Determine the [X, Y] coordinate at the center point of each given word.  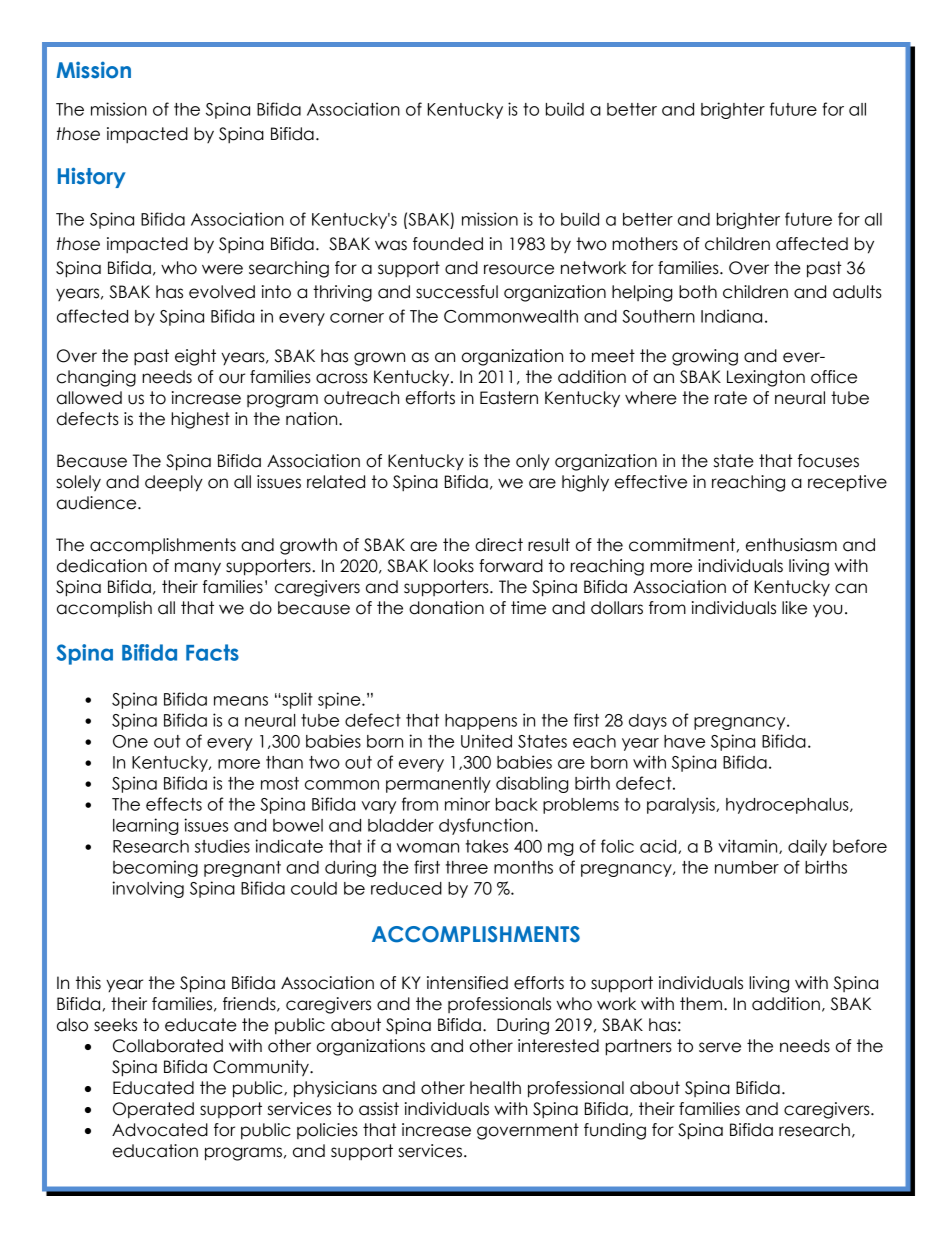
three [467, 867]
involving [148, 889]
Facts [212, 652]
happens [481, 722]
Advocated [160, 1130]
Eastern [509, 398]
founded [448, 244]
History [92, 177]
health [495, 1088]
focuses [828, 461]
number [747, 867]
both [698, 292]
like [794, 608]
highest [200, 420]
